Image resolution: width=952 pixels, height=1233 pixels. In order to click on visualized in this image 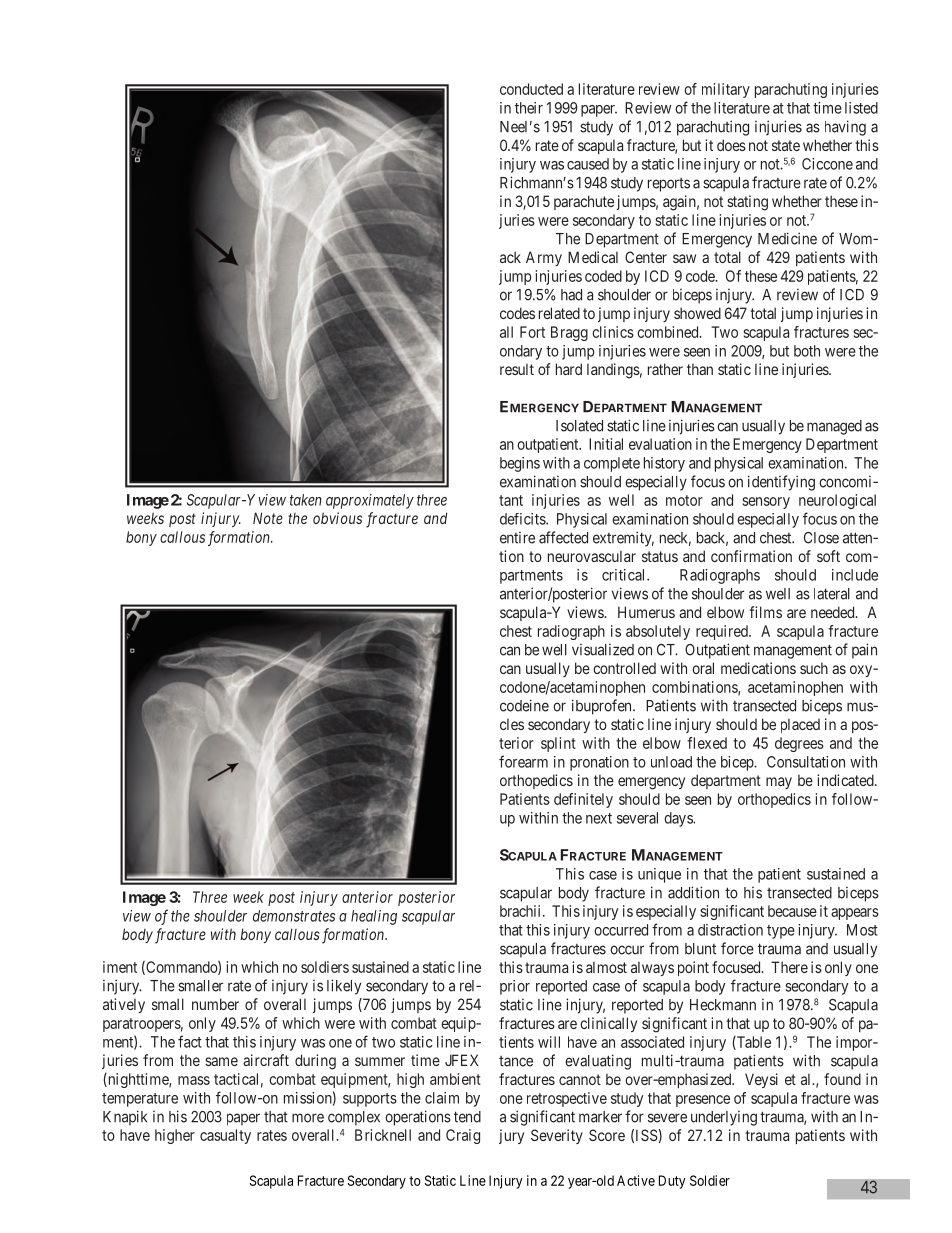, I will do `click(603, 649)`.
